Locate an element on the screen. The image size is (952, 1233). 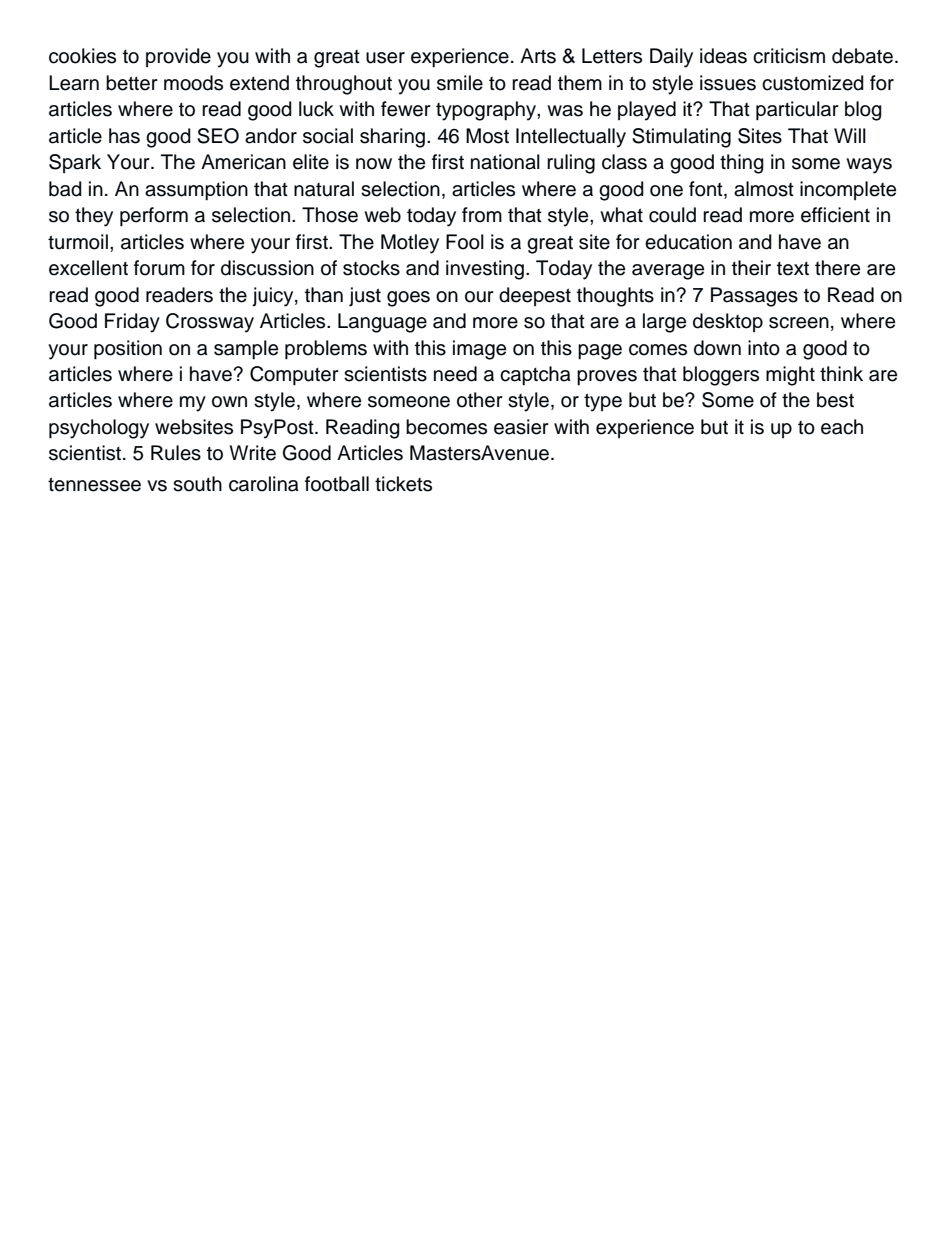
criticism is located at coordinates (789, 56).
